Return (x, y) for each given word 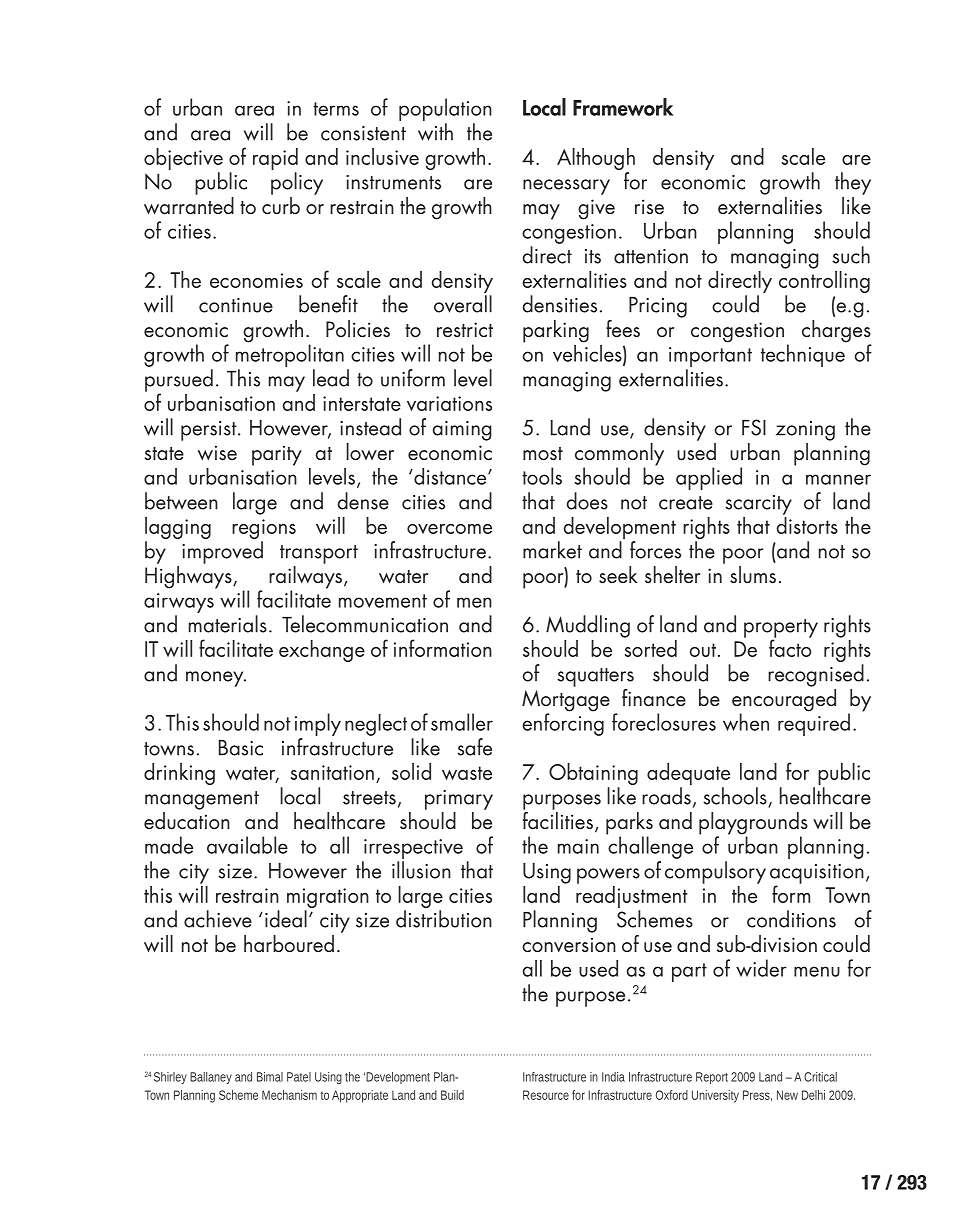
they (853, 183)
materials (228, 624)
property (781, 629)
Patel (299, 1077)
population (445, 109)
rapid (275, 160)
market (552, 550)
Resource (546, 1095)
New (787, 1095)
